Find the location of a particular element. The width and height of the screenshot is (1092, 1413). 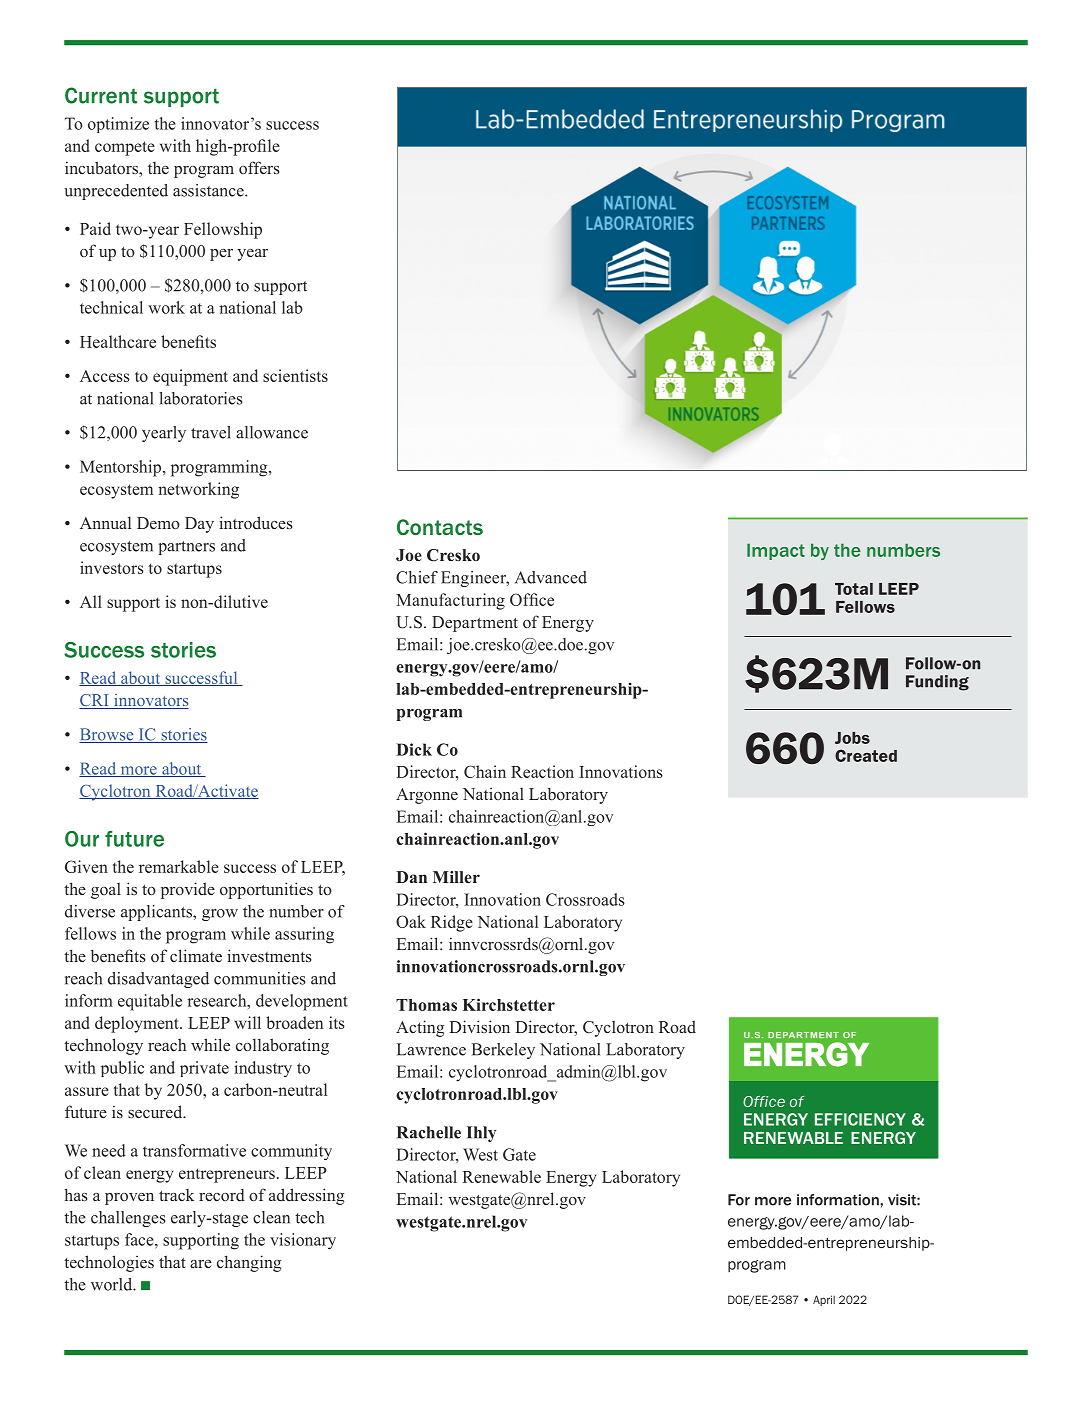

compete is located at coordinates (125, 148).
